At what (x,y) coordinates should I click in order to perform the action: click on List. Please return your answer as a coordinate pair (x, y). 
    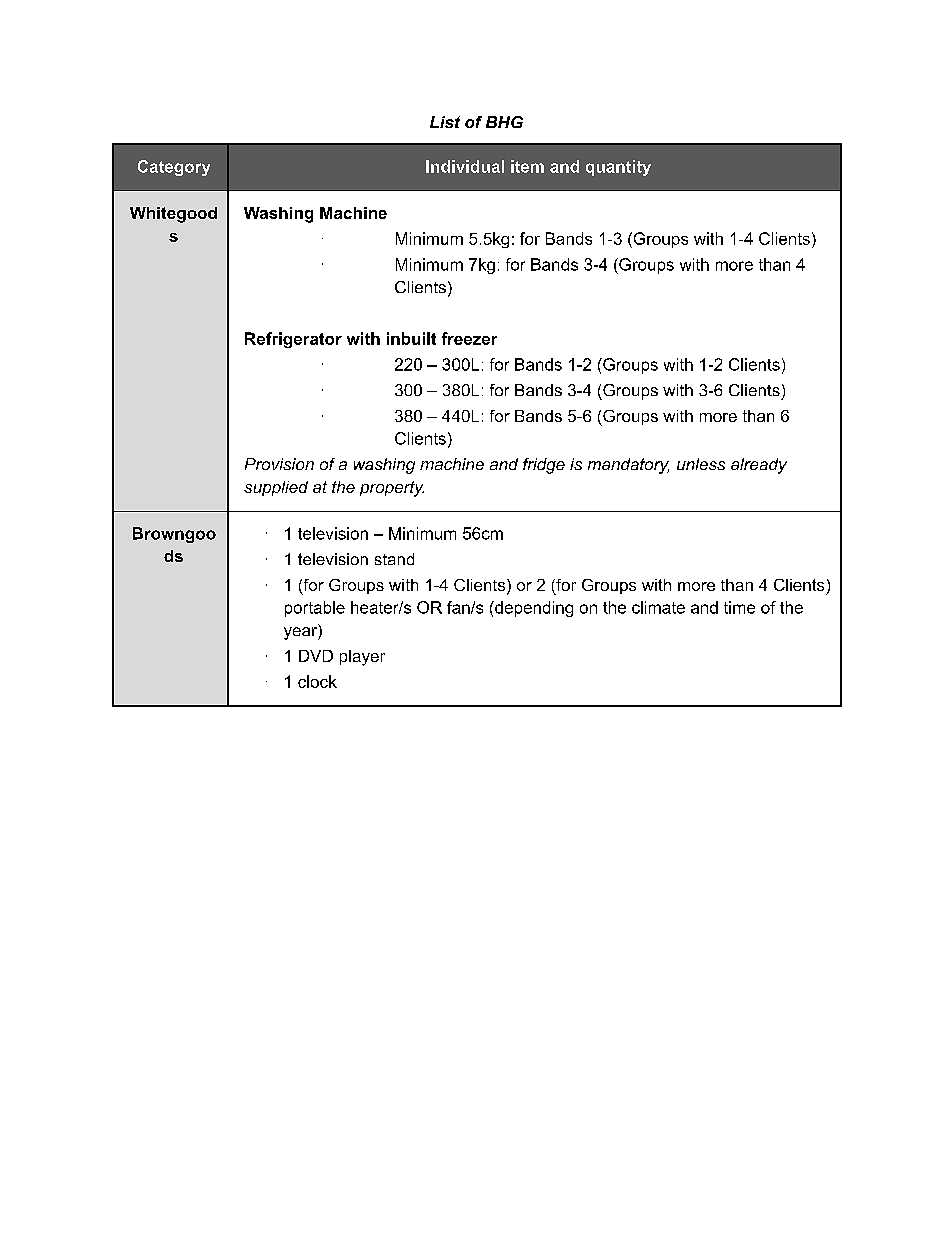
    Looking at the image, I should click on (445, 122).
